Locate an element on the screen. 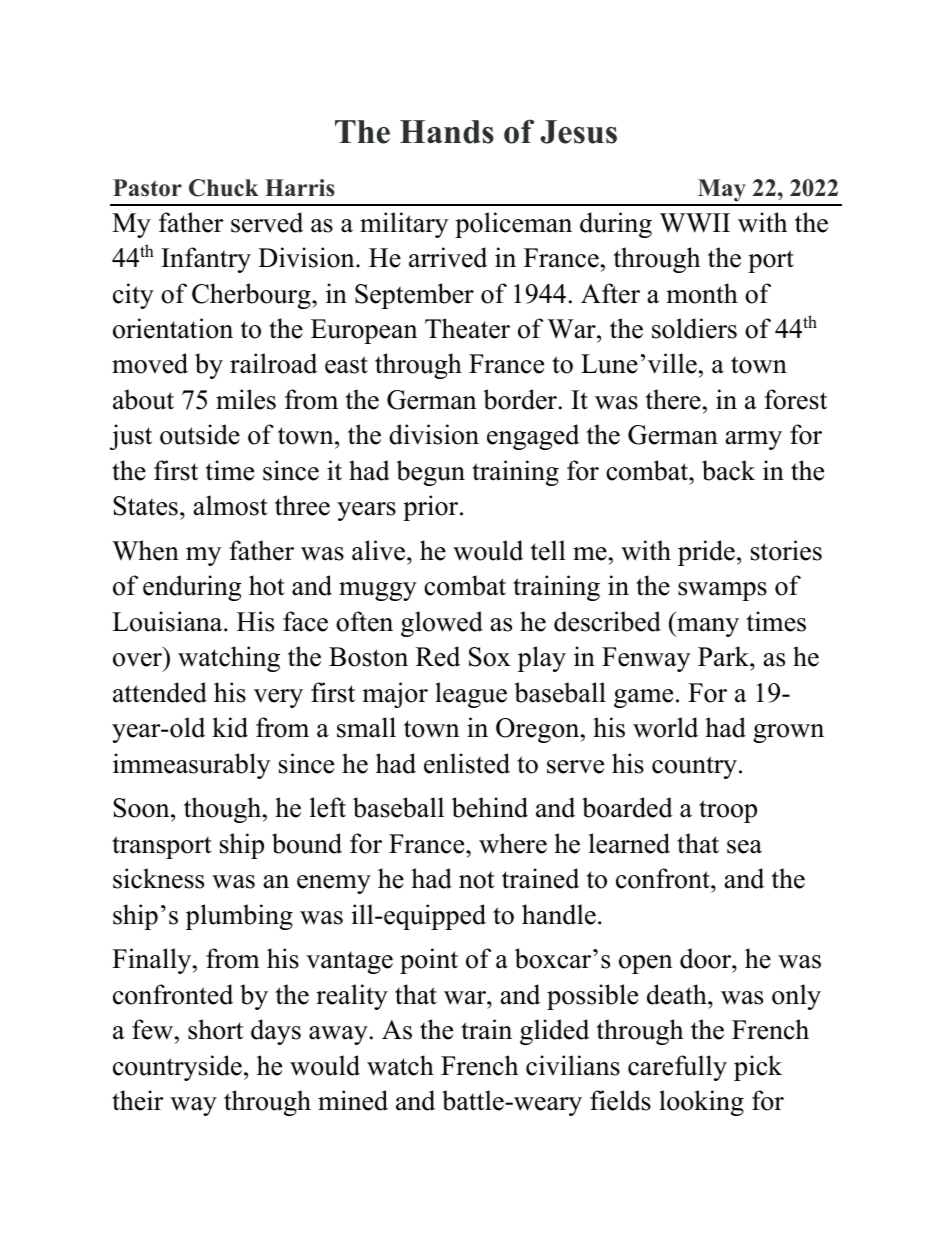 The width and height of the screenshot is (952, 1233). short is located at coordinates (215, 1029).
